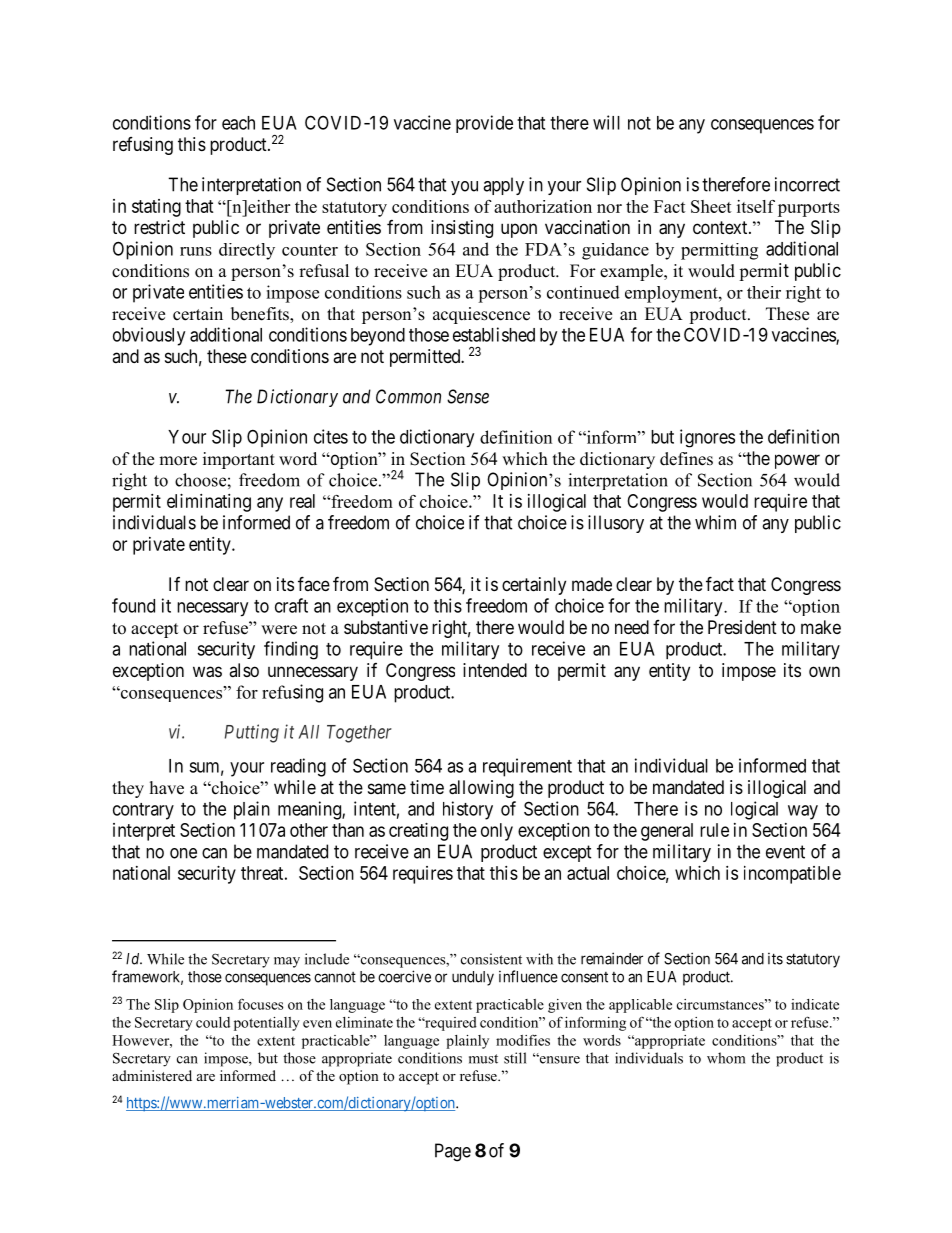 The height and width of the screenshot is (1233, 952). I want to click on incompatible, so click(792, 875).
